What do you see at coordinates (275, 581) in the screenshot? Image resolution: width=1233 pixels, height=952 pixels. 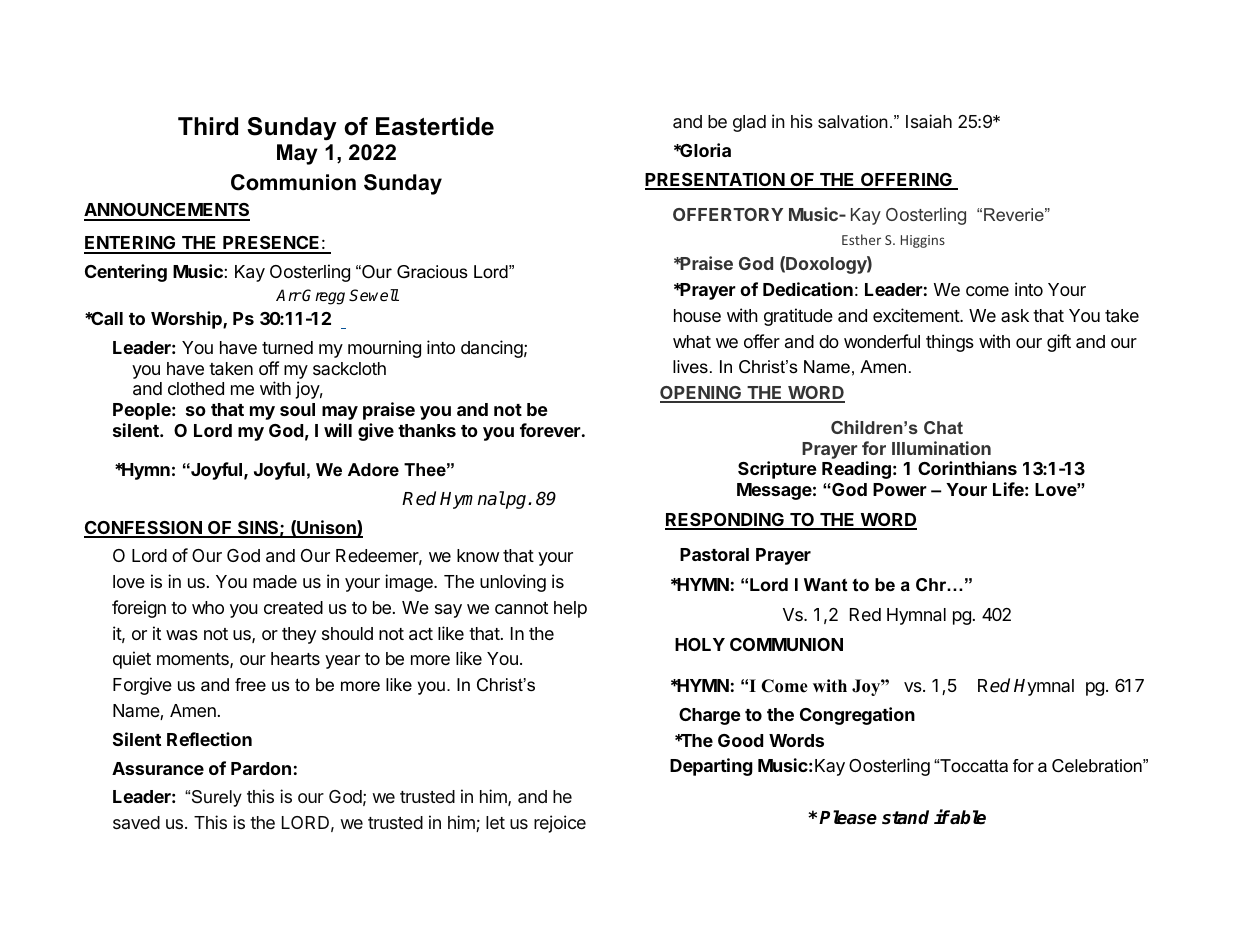 I see `made` at bounding box center [275, 581].
